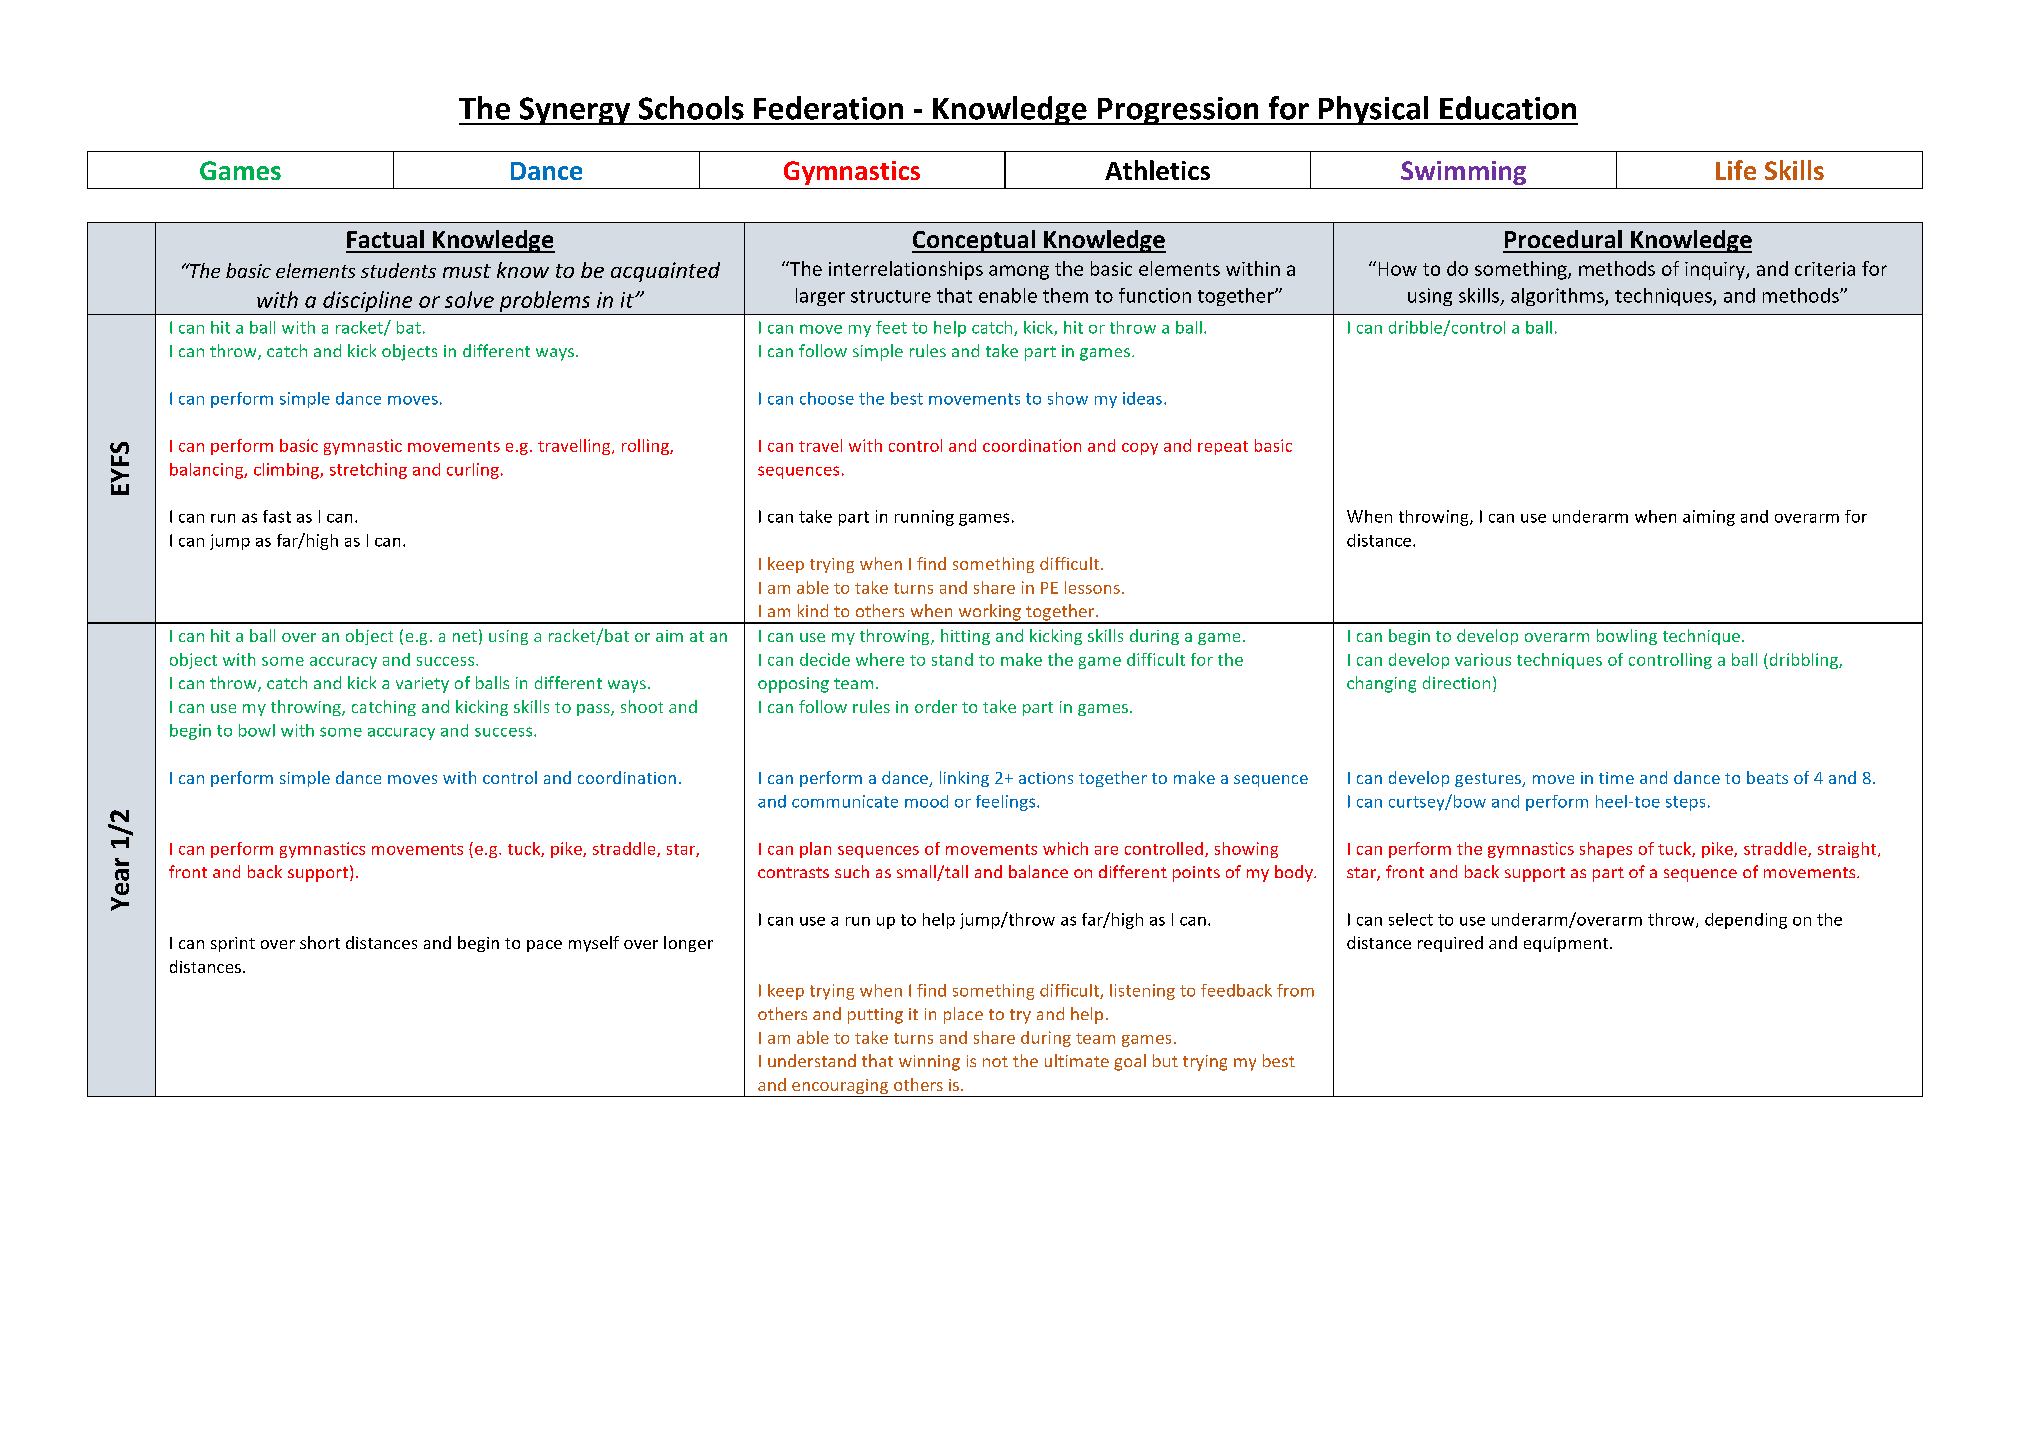  I want to click on time, so click(1616, 778).
